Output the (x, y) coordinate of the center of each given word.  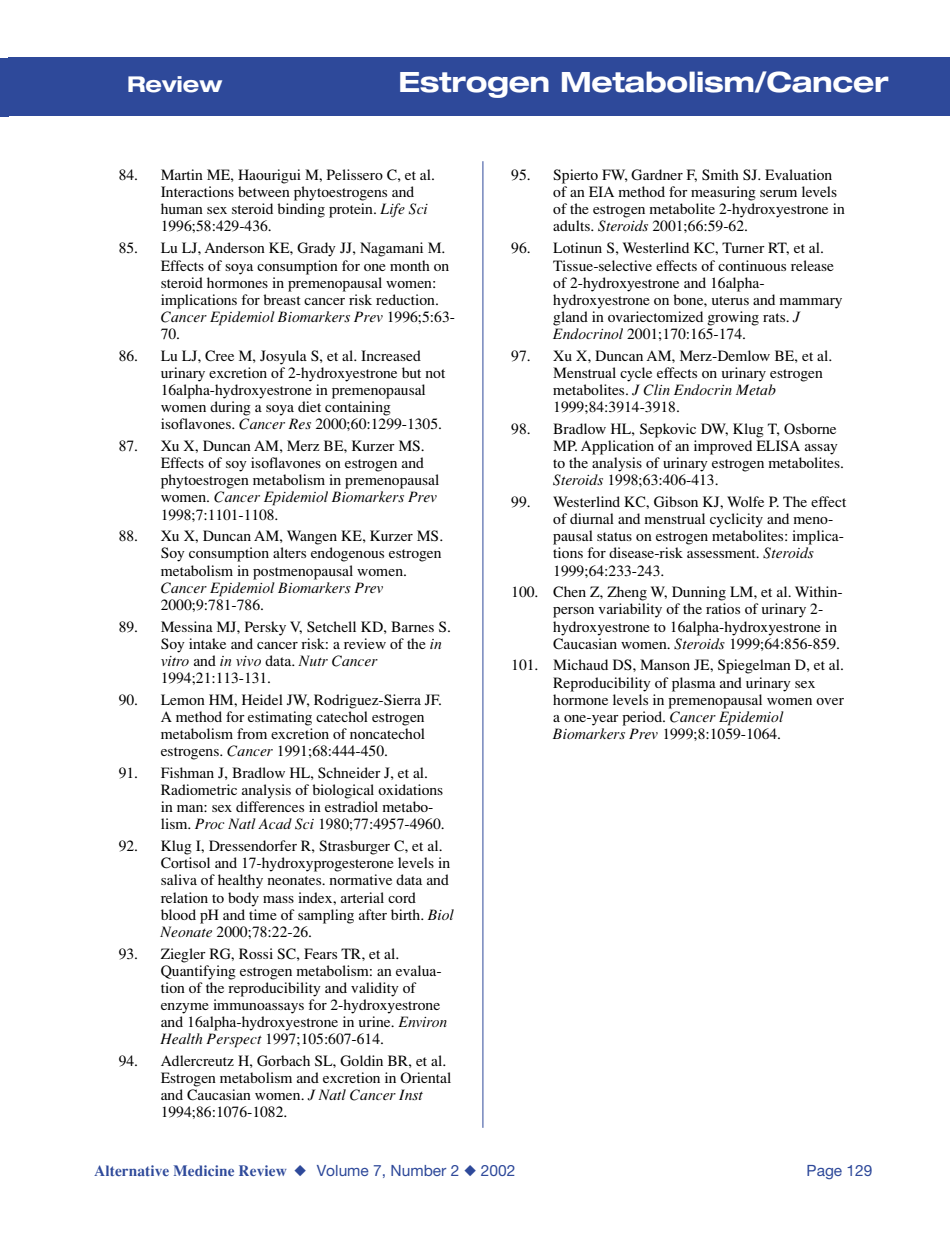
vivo (248, 661)
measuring (723, 193)
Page (824, 1172)
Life (392, 210)
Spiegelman (754, 666)
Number (418, 1170)
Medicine (204, 1170)
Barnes (412, 626)
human (182, 208)
